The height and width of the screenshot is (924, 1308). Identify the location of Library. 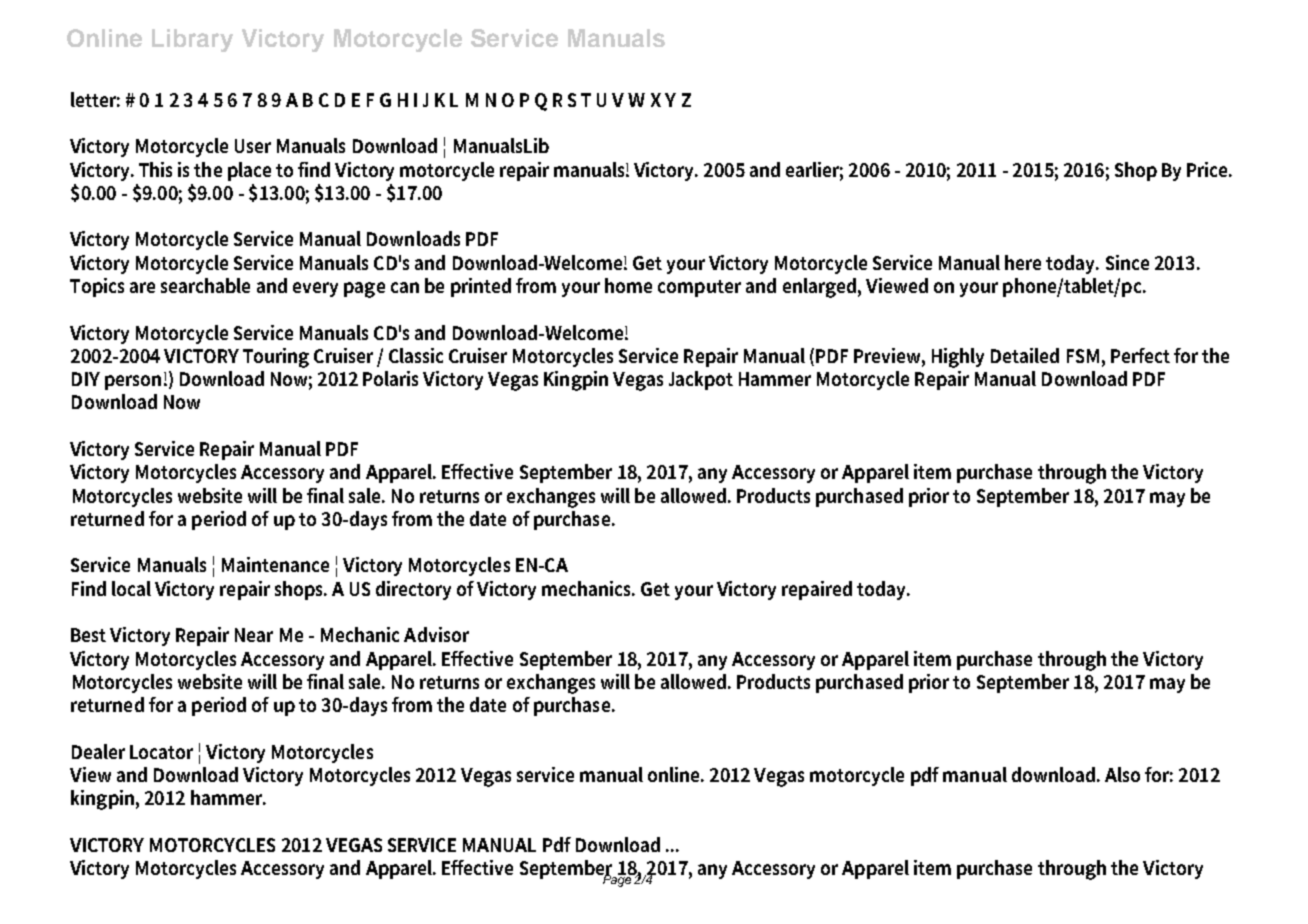
(192, 40).
